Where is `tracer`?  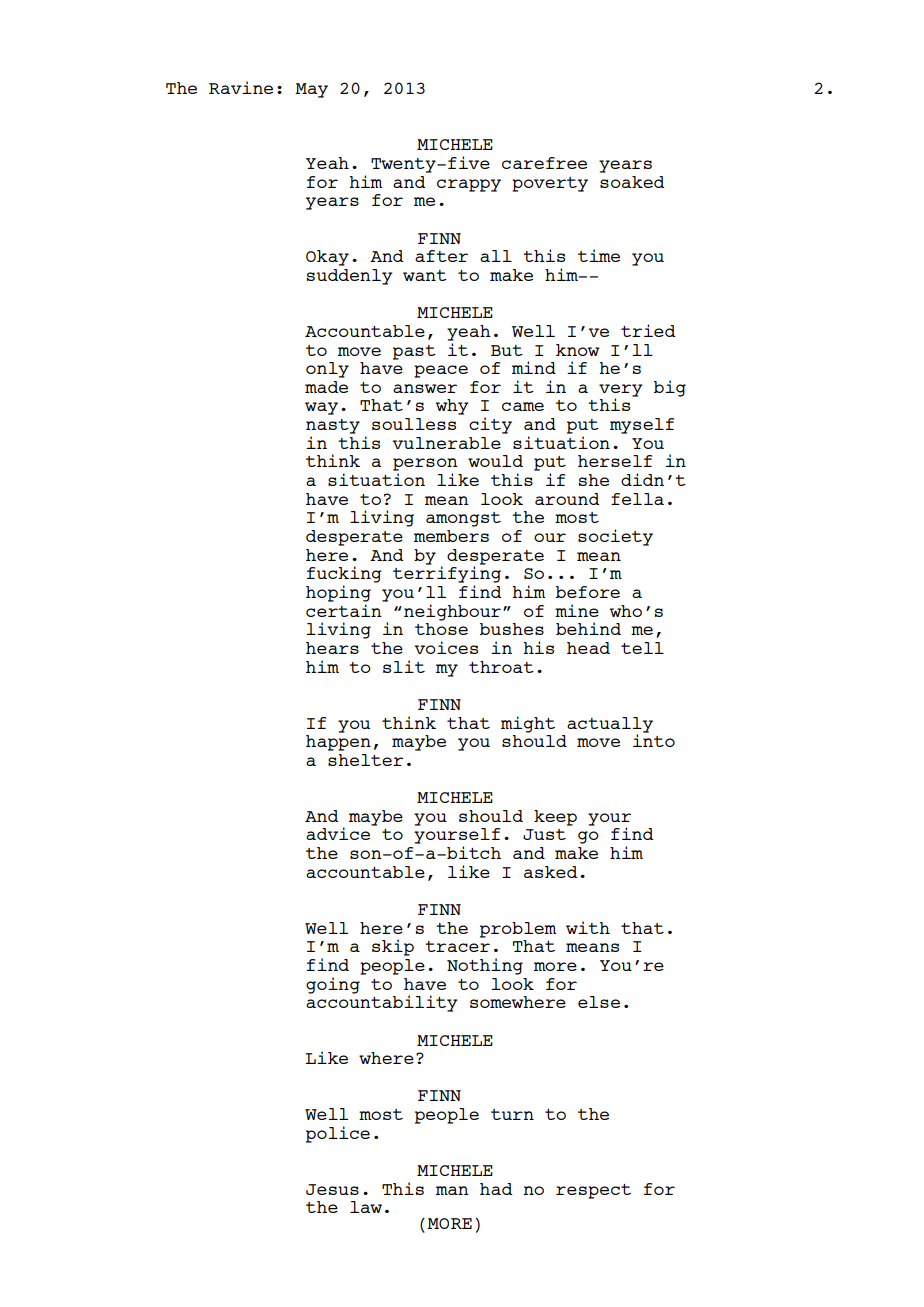
tracer is located at coordinates (457, 946).
